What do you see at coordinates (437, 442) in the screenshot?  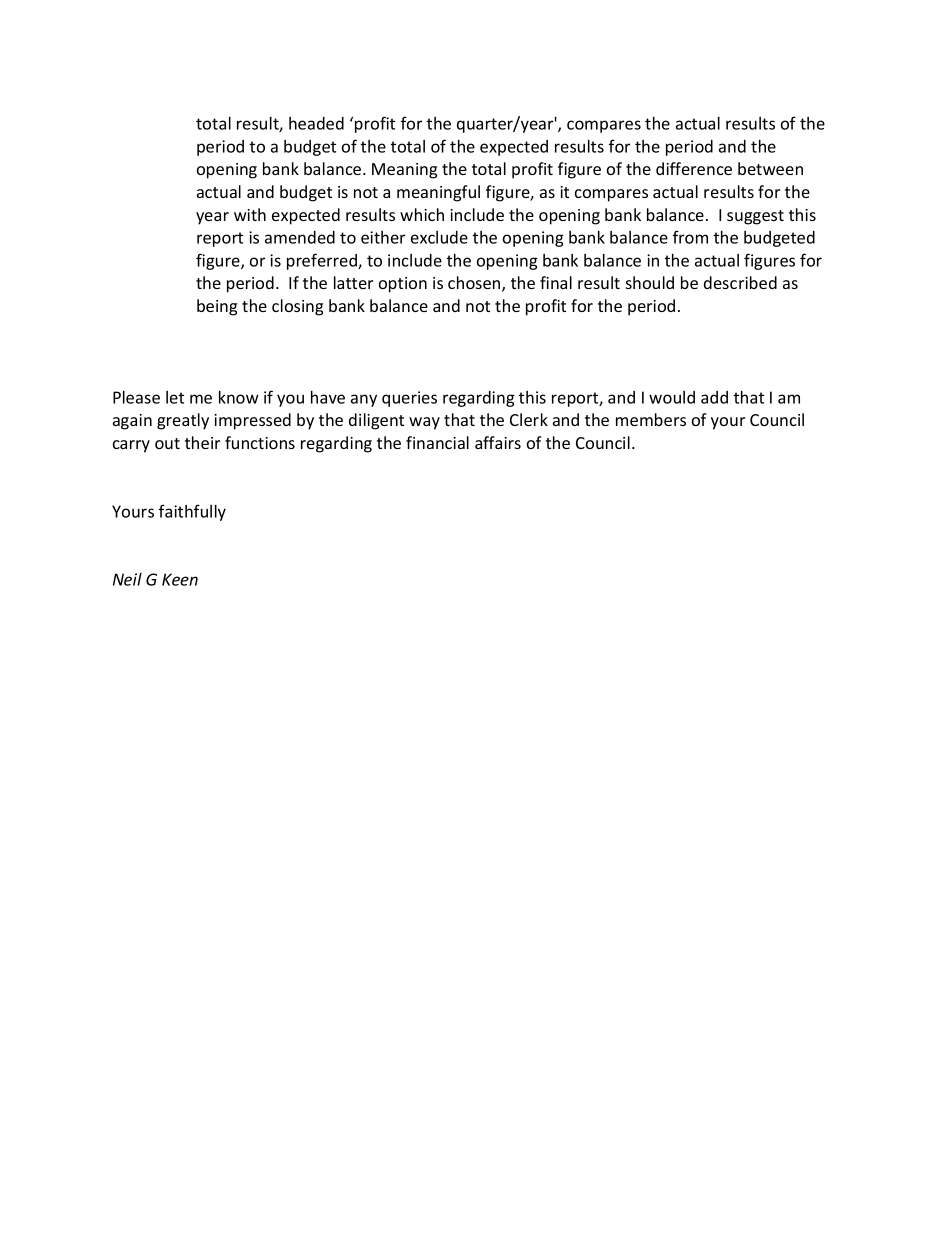 I see `financial` at bounding box center [437, 442].
